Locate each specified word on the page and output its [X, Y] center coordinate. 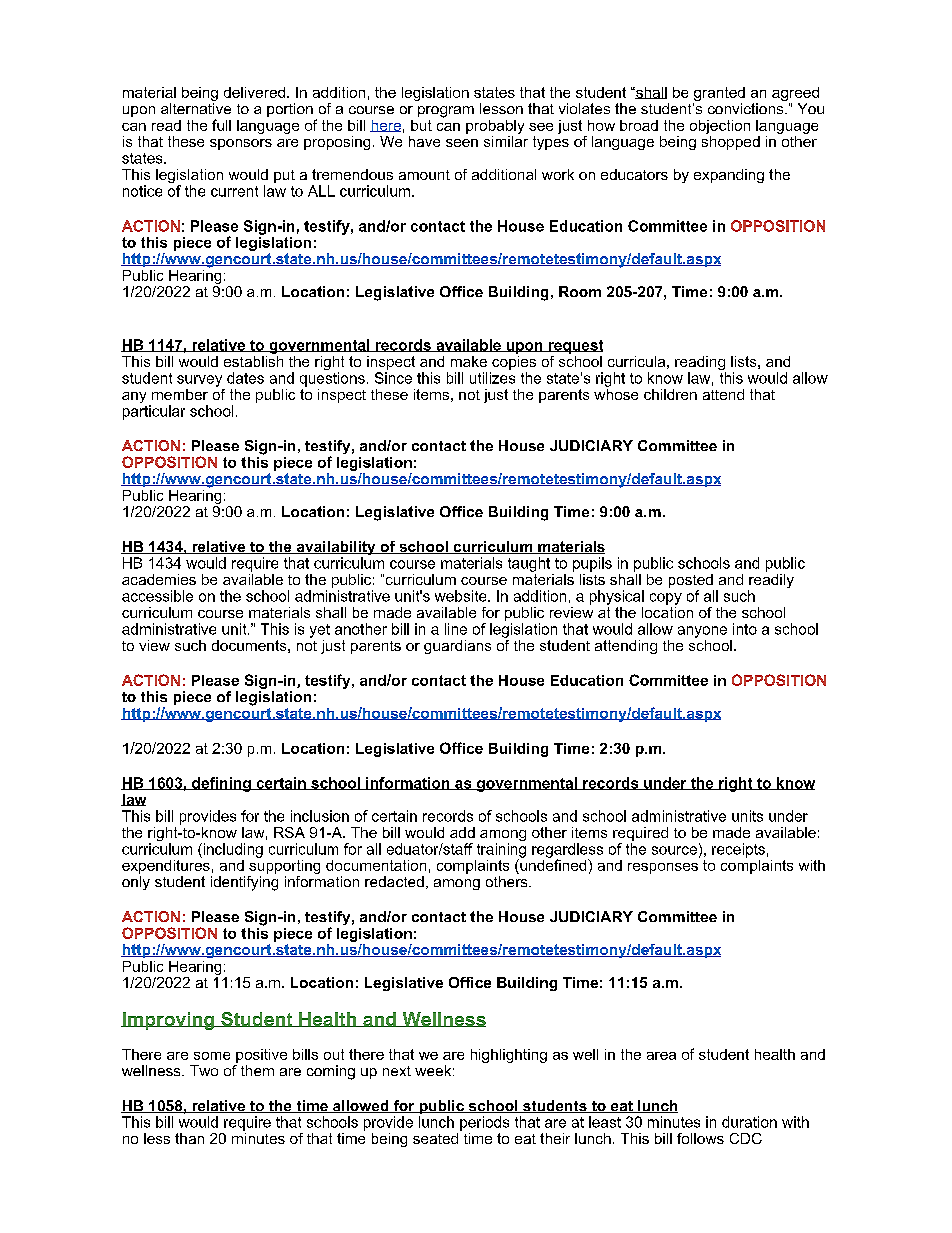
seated [435, 1138]
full [221, 125]
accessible [157, 596]
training [501, 851]
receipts [738, 850]
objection [720, 127]
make [469, 361]
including [232, 850]
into [745, 629]
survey [199, 381]
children [670, 394]
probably [495, 127]
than [189, 1138]
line [456, 629]
